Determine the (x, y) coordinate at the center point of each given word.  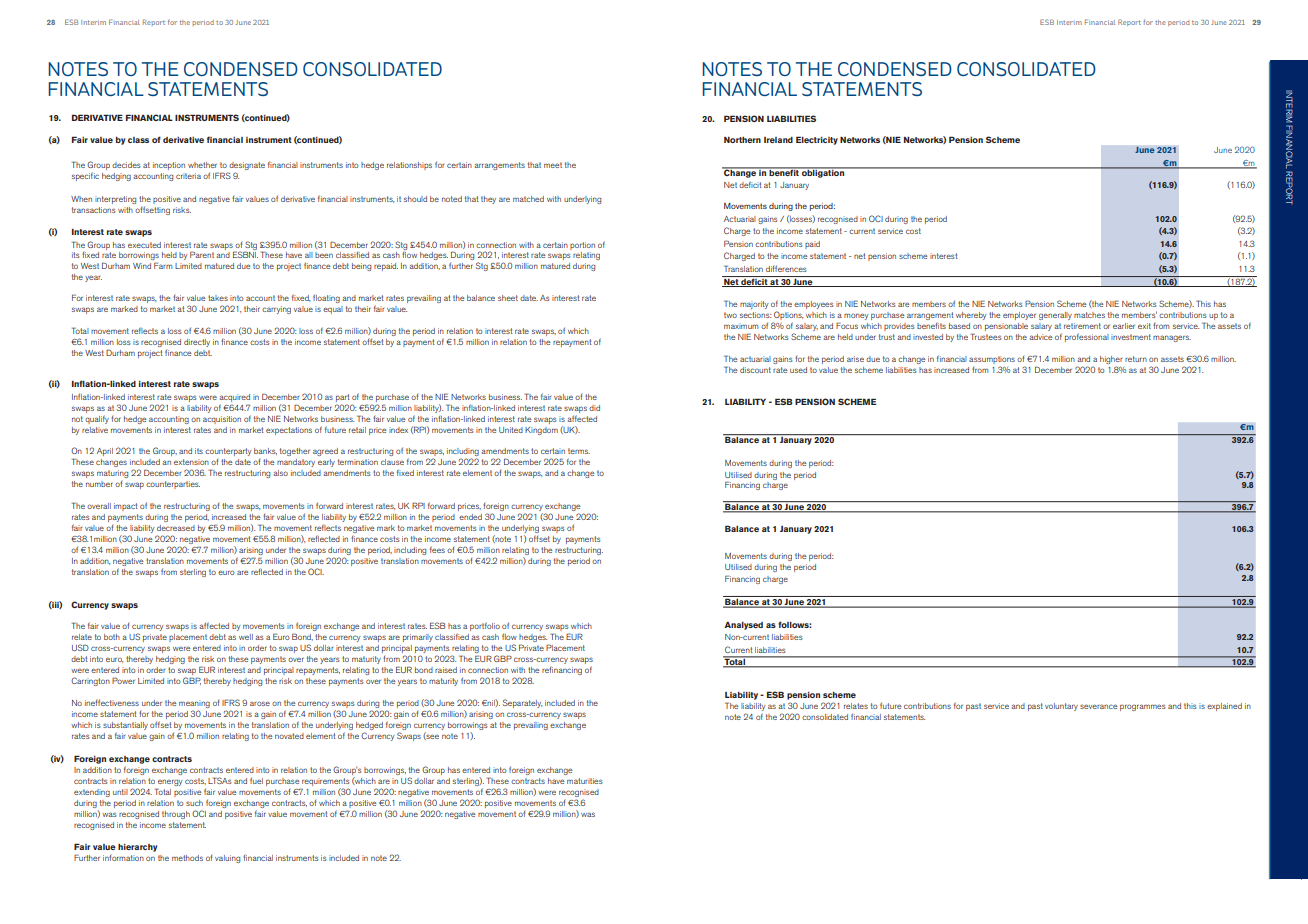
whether (202, 165)
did (594, 408)
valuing (227, 859)
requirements (324, 783)
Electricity (817, 140)
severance (1098, 706)
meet (553, 165)
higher (1111, 360)
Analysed (743, 626)
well (246, 637)
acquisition (222, 420)
